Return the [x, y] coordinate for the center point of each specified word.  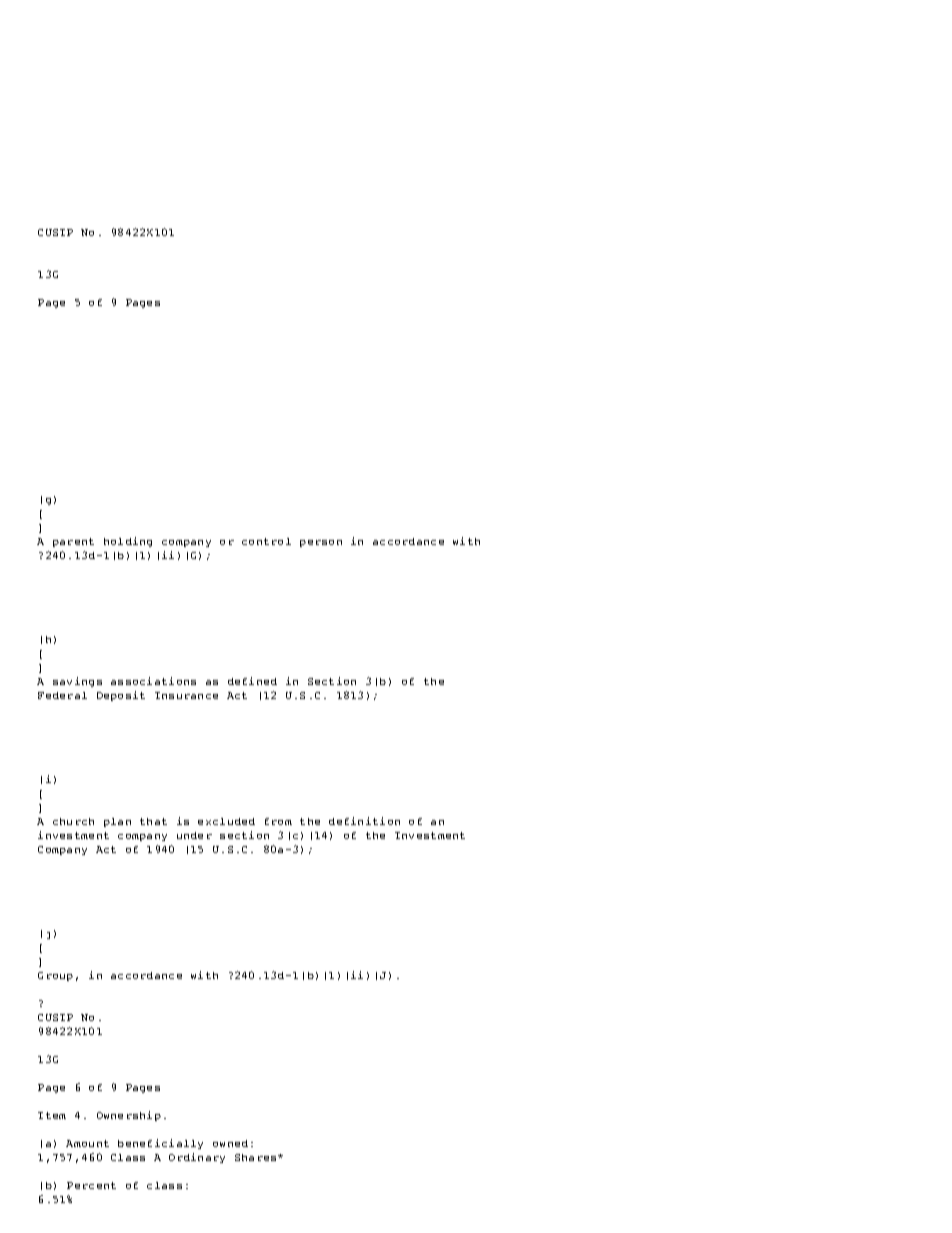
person [321, 543]
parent [73, 542]
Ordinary [197, 1158]
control [266, 541]
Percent [91, 1185]
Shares [257, 1157]
